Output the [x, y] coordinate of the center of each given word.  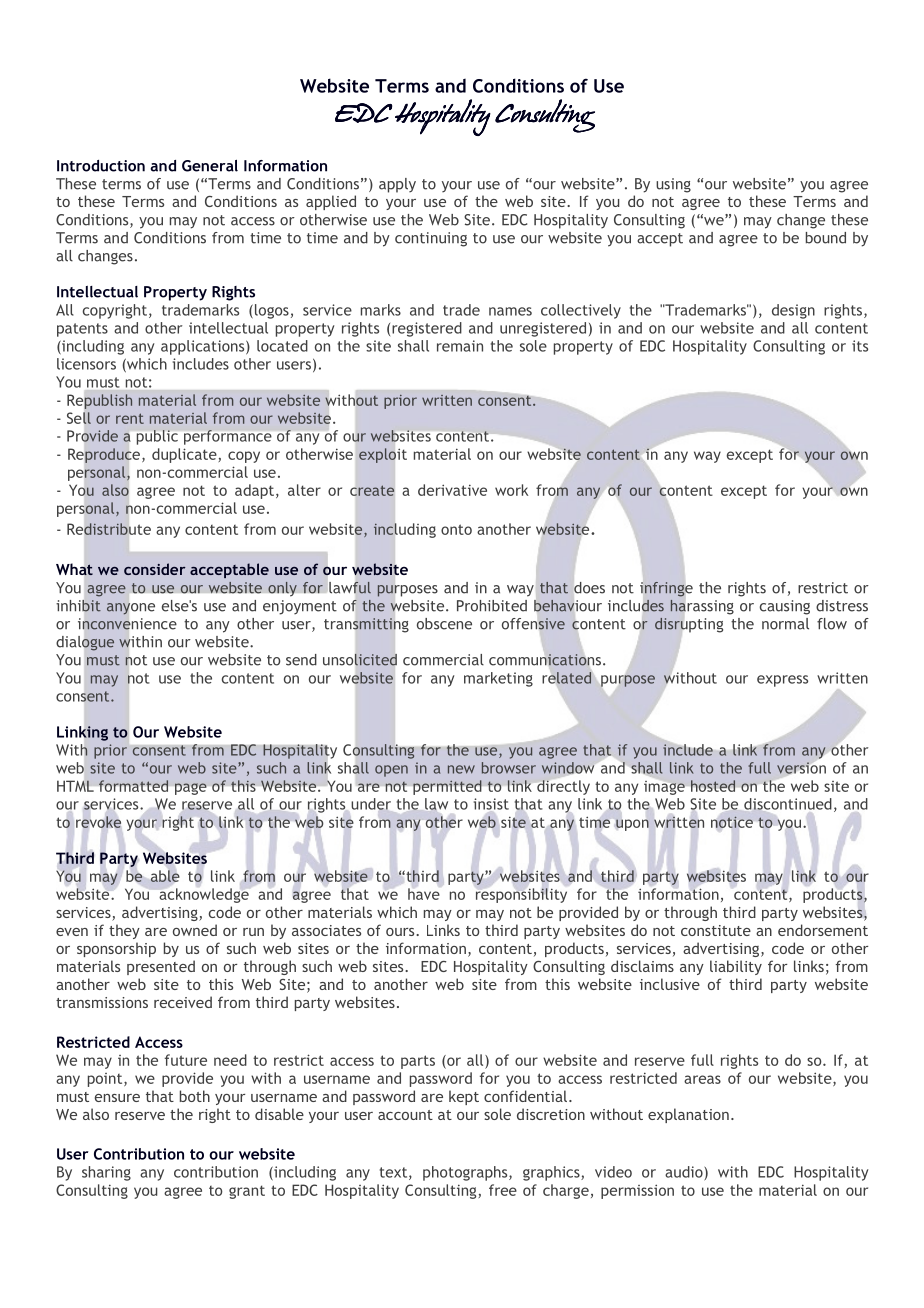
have [424, 894]
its [860, 346]
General [210, 166]
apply [397, 185]
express [782, 681]
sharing [106, 1173]
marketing [498, 679]
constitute [716, 930]
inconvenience [127, 624]
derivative [452, 490]
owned [195, 930]
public [157, 437]
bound [826, 238]
